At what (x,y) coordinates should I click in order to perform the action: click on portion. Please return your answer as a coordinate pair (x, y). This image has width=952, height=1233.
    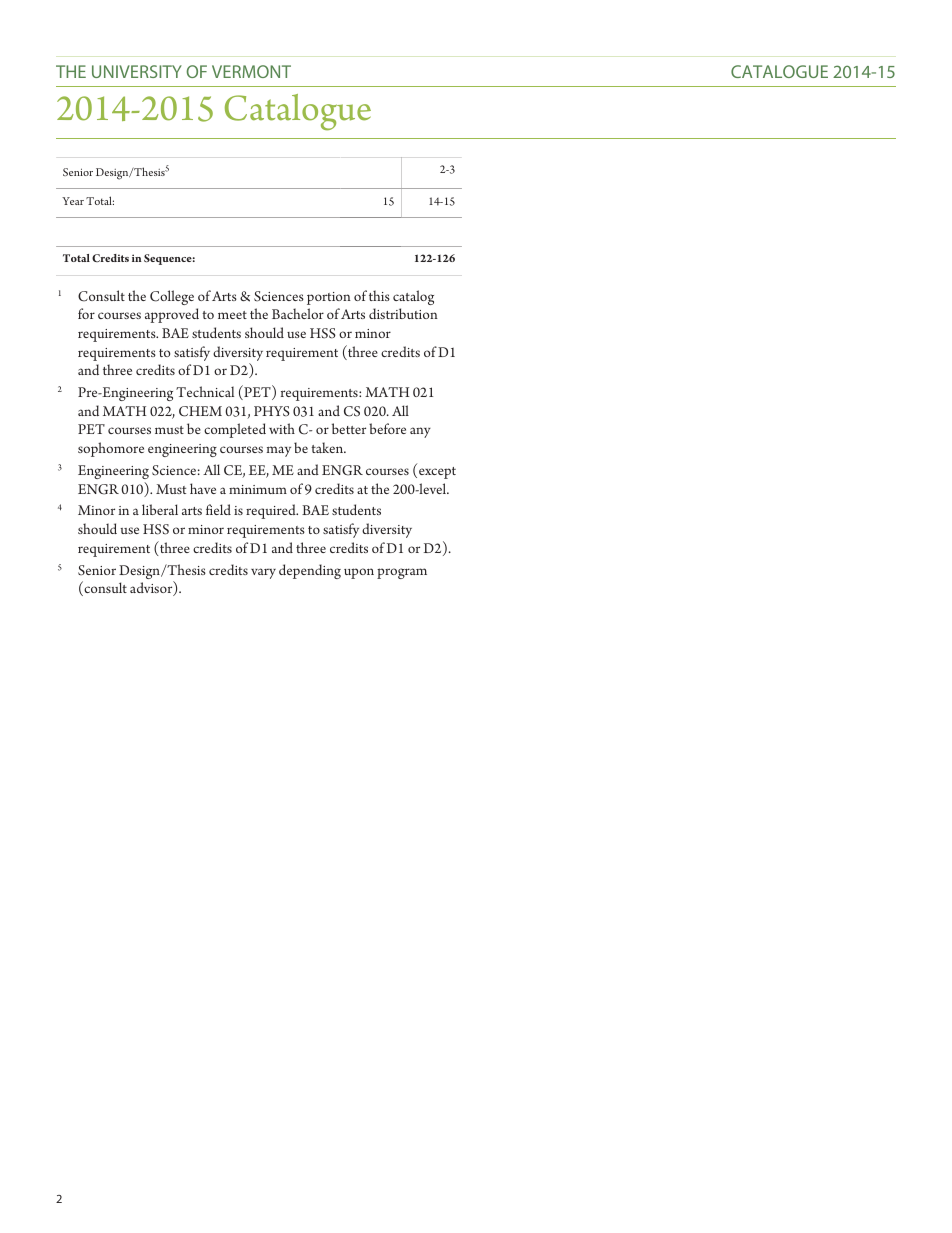
    Looking at the image, I should click on (329, 298).
